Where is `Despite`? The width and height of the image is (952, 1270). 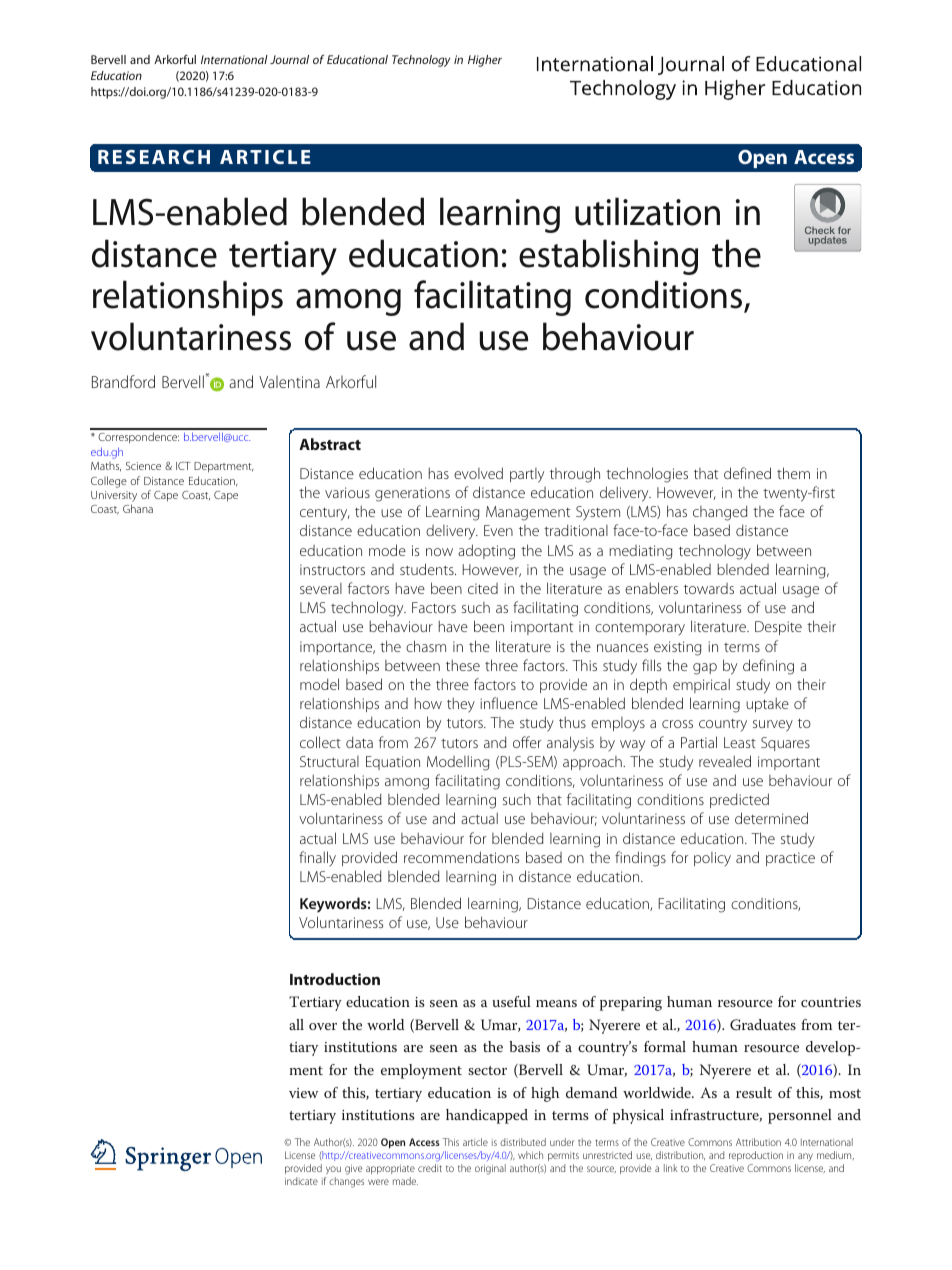
Despite is located at coordinates (778, 628).
